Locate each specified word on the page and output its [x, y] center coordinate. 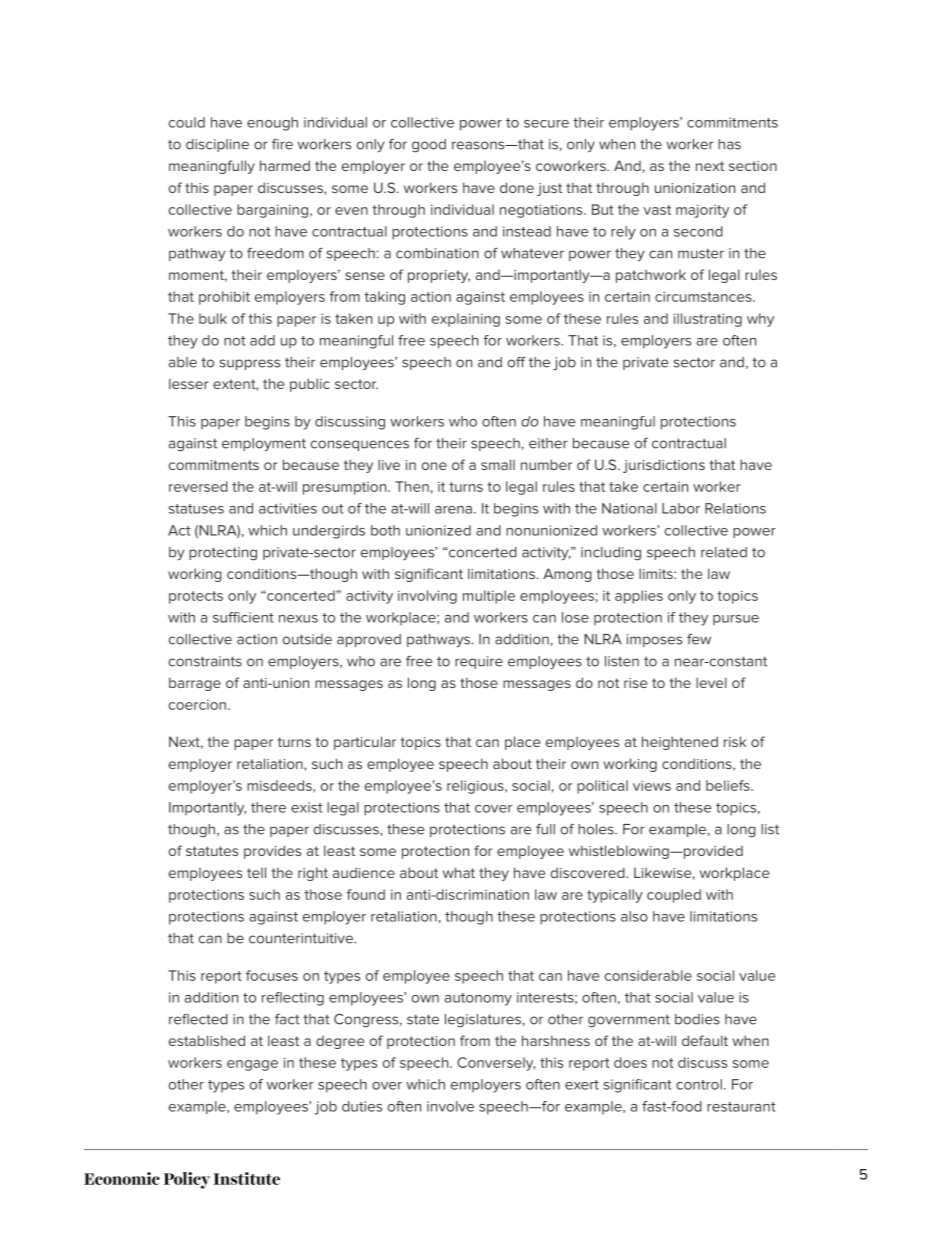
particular [365, 743]
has [729, 144]
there [268, 807]
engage [252, 1065]
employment [264, 445]
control [699, 1084]
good [429, 146]
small [498, 464]
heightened [680, 743]
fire [282, 144]
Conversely [496, 1064]
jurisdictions [664, 466]
